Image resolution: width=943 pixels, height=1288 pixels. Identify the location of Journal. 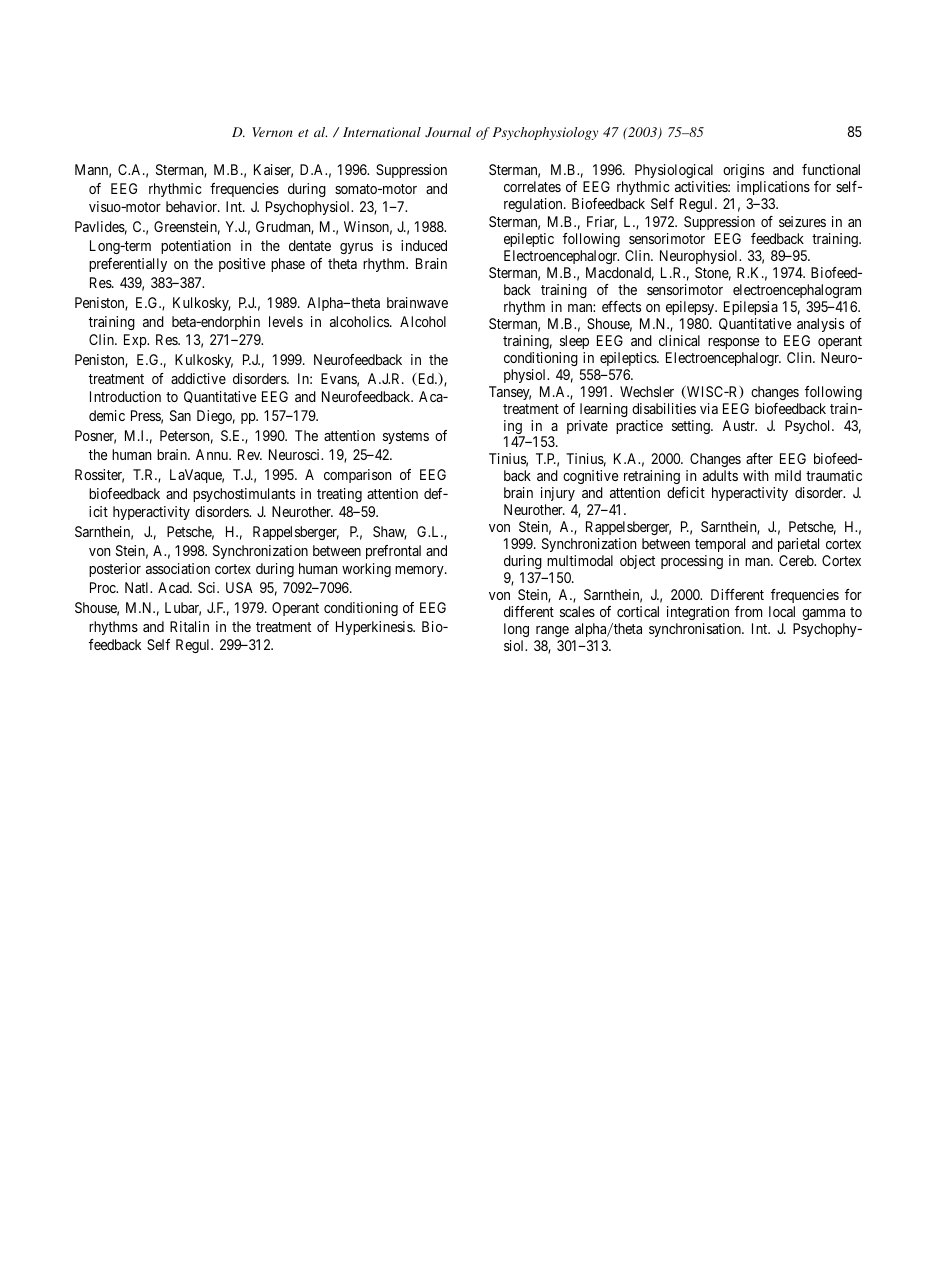
(448, 132).
